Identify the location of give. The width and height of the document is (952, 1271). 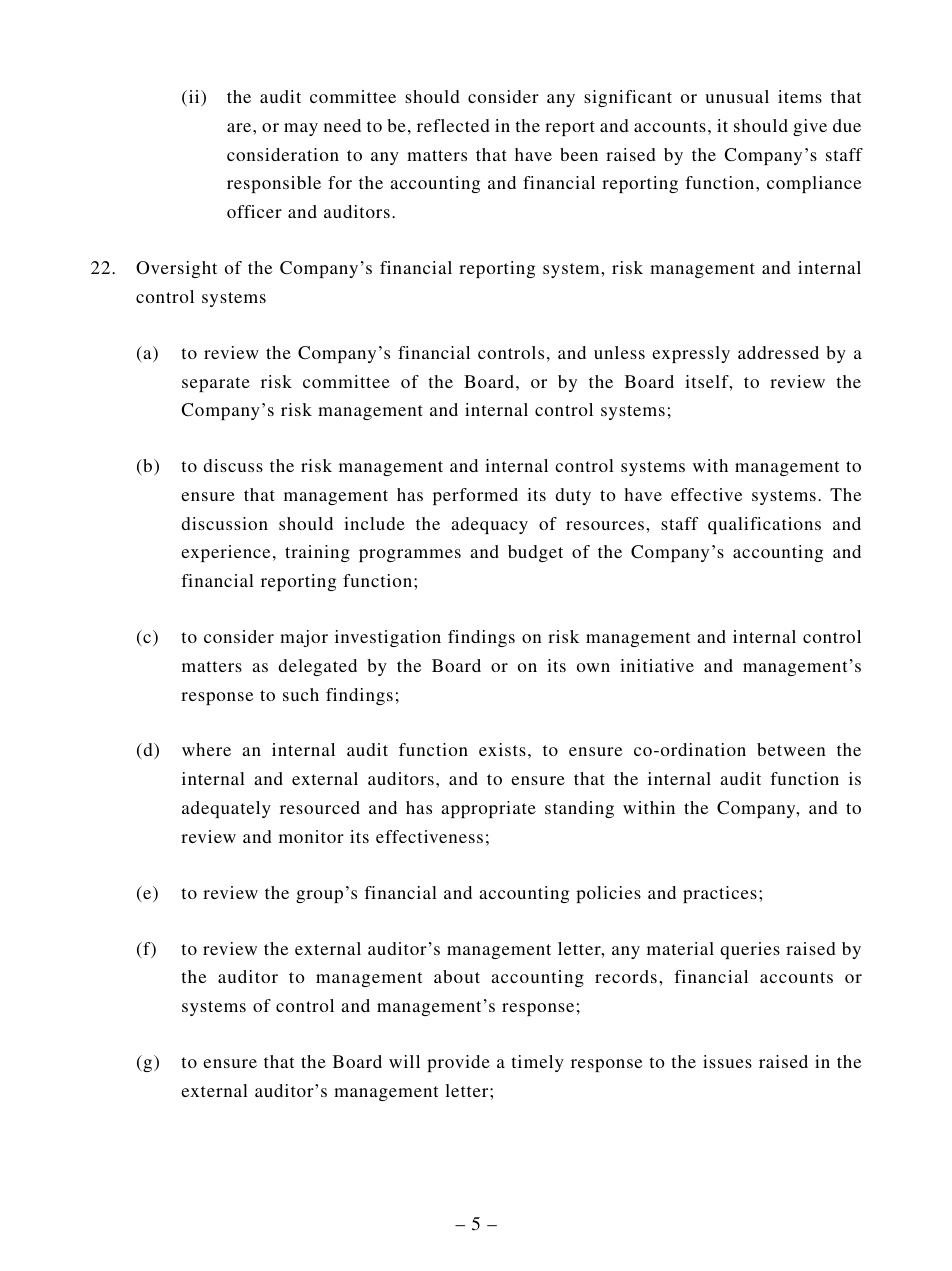
(810, 127).
